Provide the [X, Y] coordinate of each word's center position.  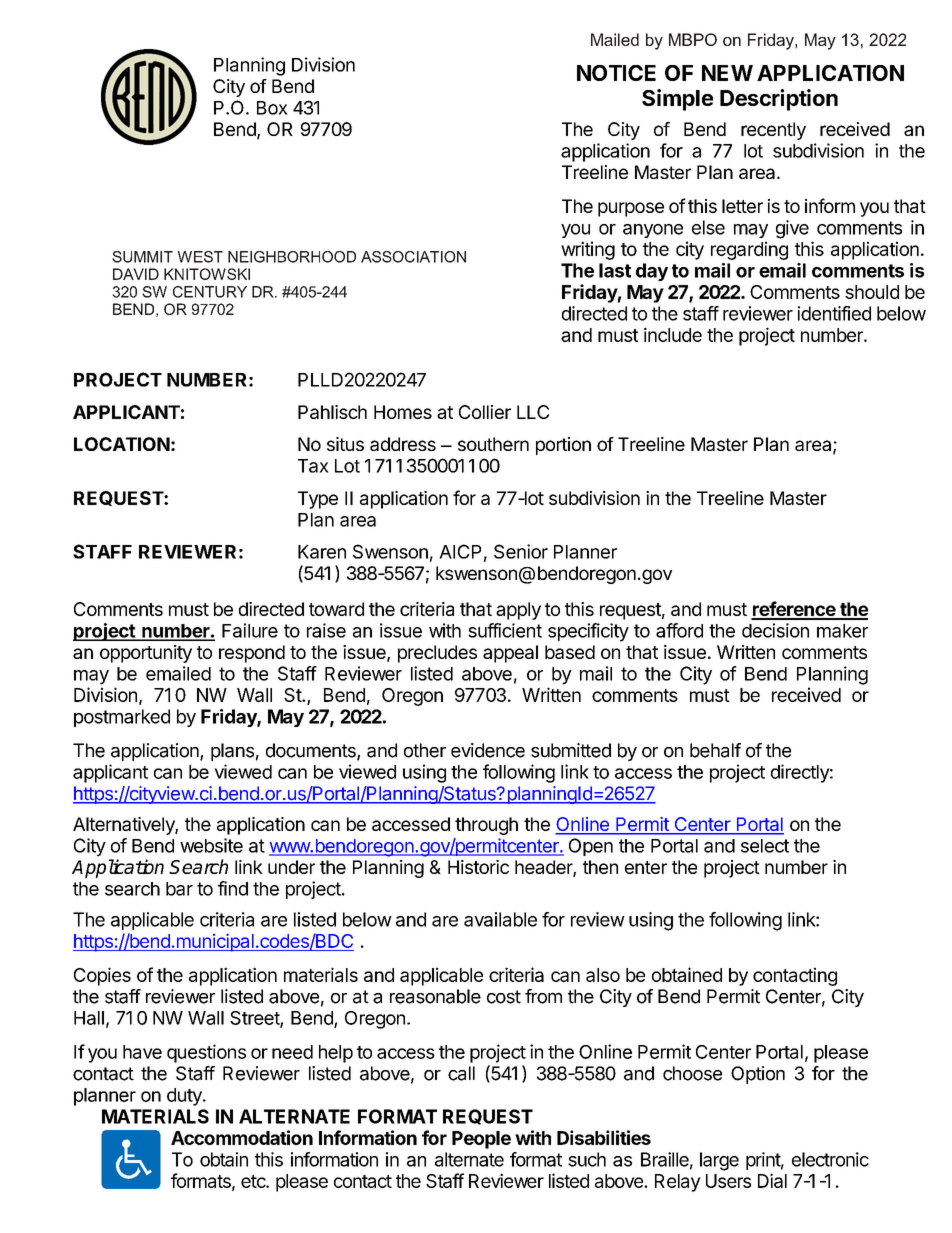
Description [779, 100]
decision [775, 630]
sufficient [505, 630]
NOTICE [616, 73]
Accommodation [242, 1137]
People [481, 1140]
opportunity [146, 654]
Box [272, 108]
